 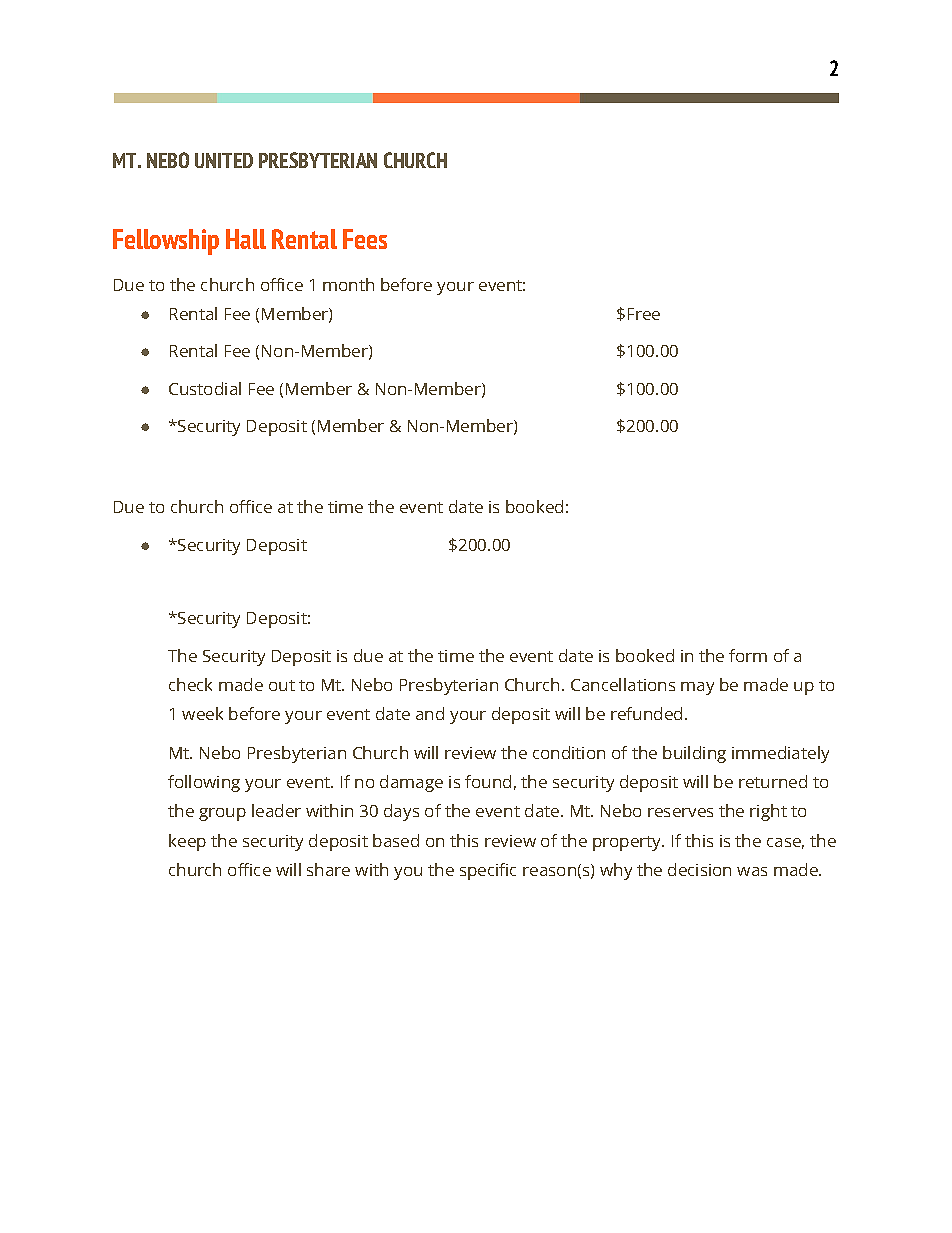 What do you see at coordinates (187, 842) in the screenshot?
I see `keep` at bounding box center [187, 842].
